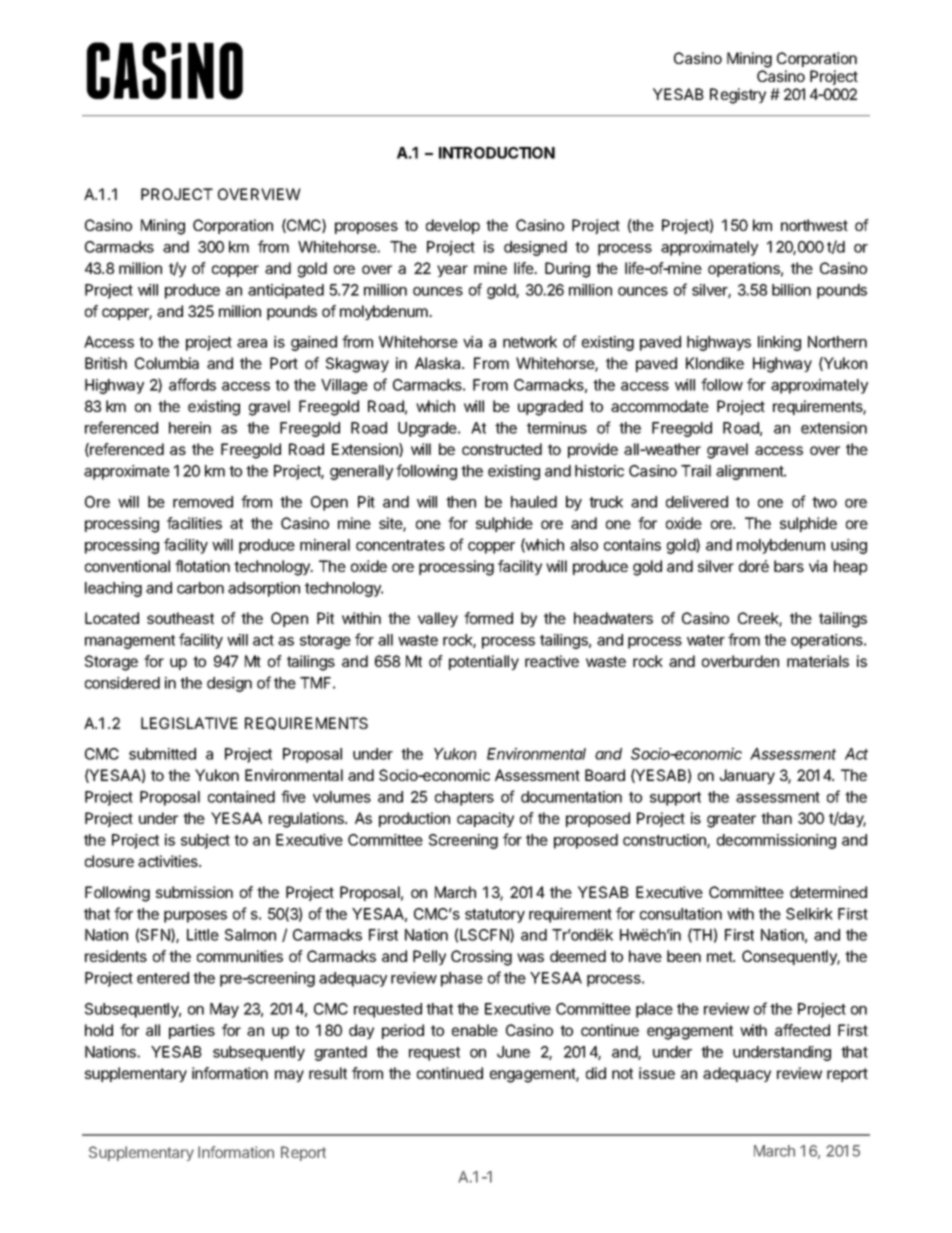  What do you see at coordinates (475, 1030) in the screenshot?
I see `enable` at bounding box center [475, 1030].
